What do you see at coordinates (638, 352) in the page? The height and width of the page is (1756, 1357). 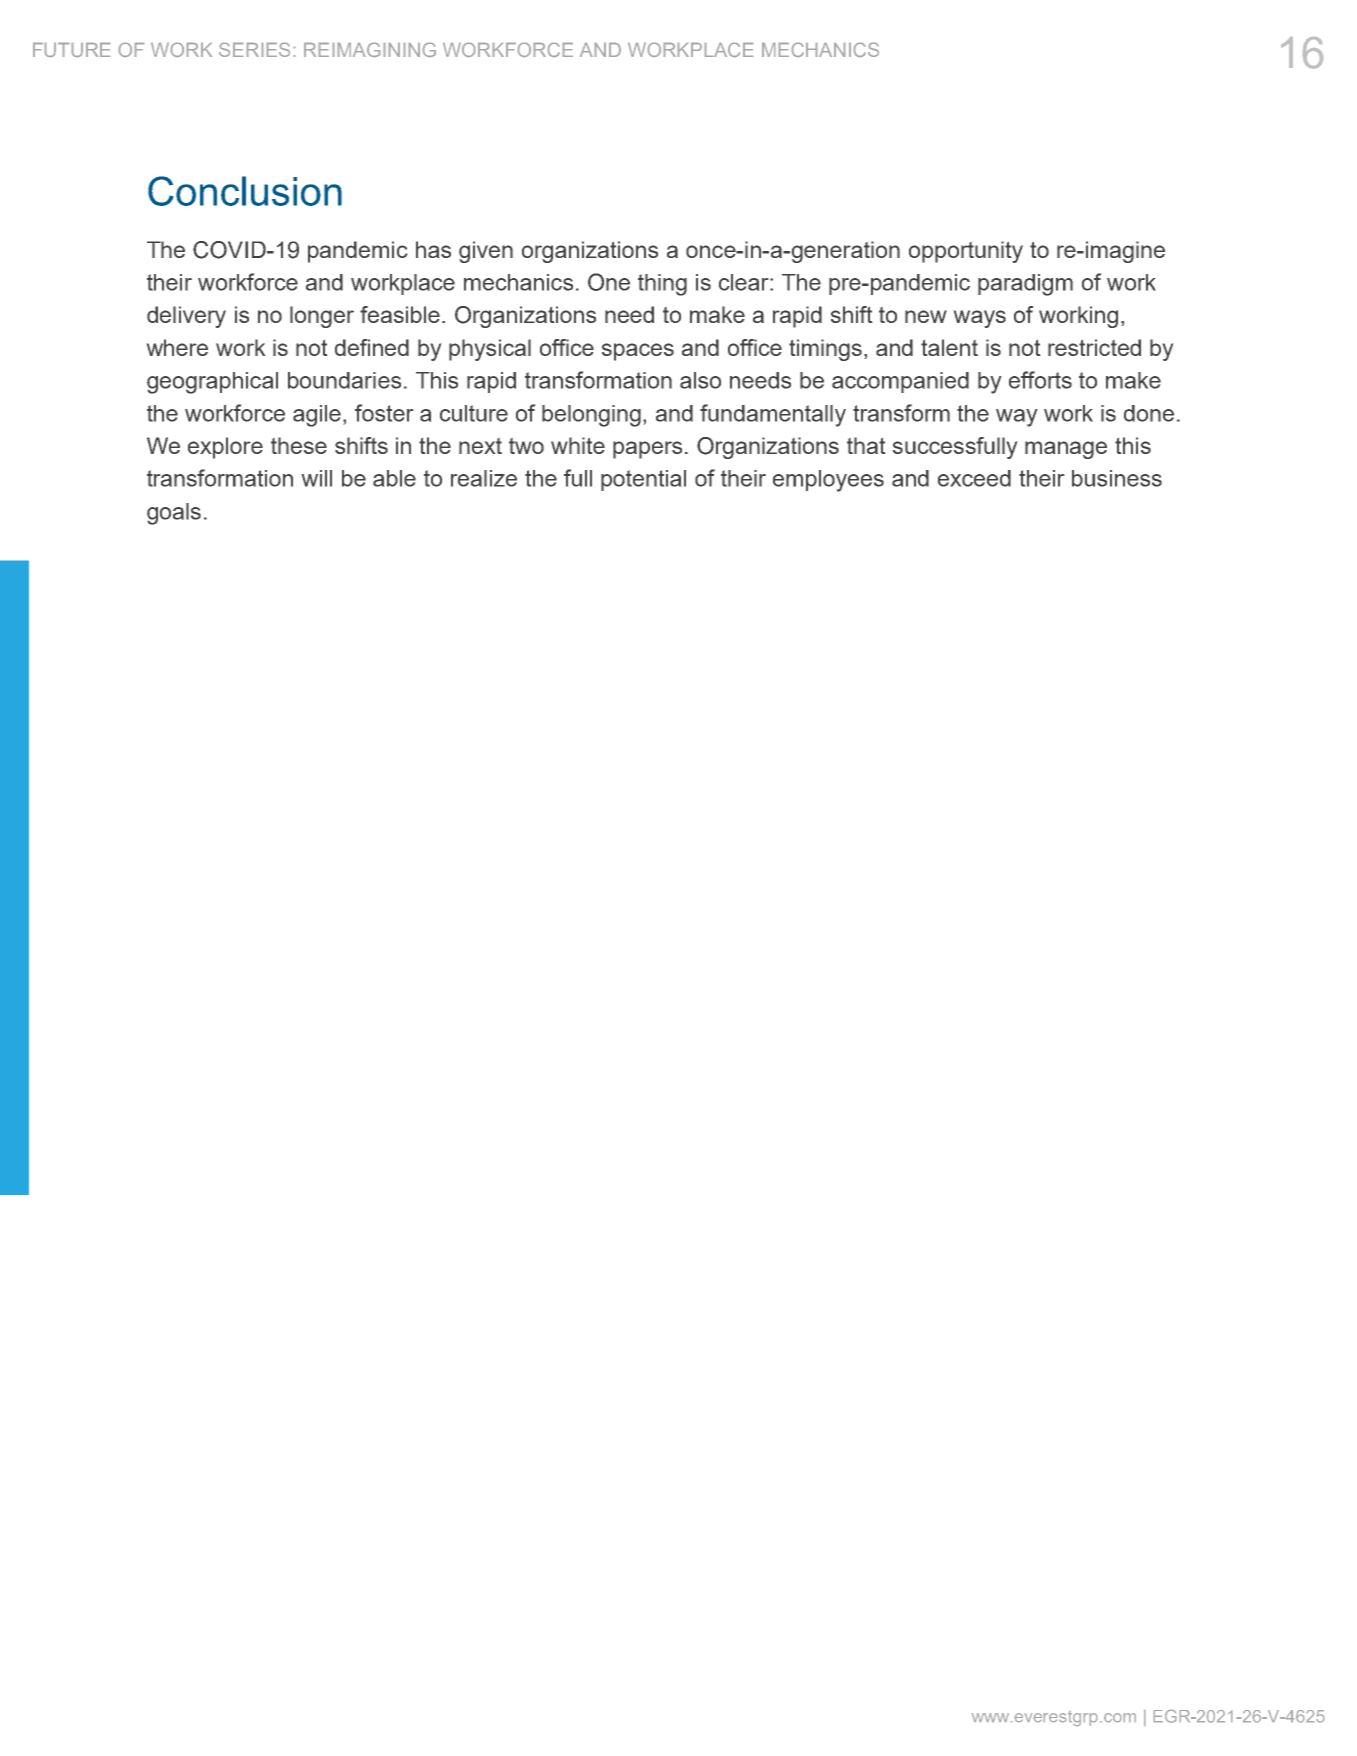 I see `spaces` at bounding box center [638, 352].
